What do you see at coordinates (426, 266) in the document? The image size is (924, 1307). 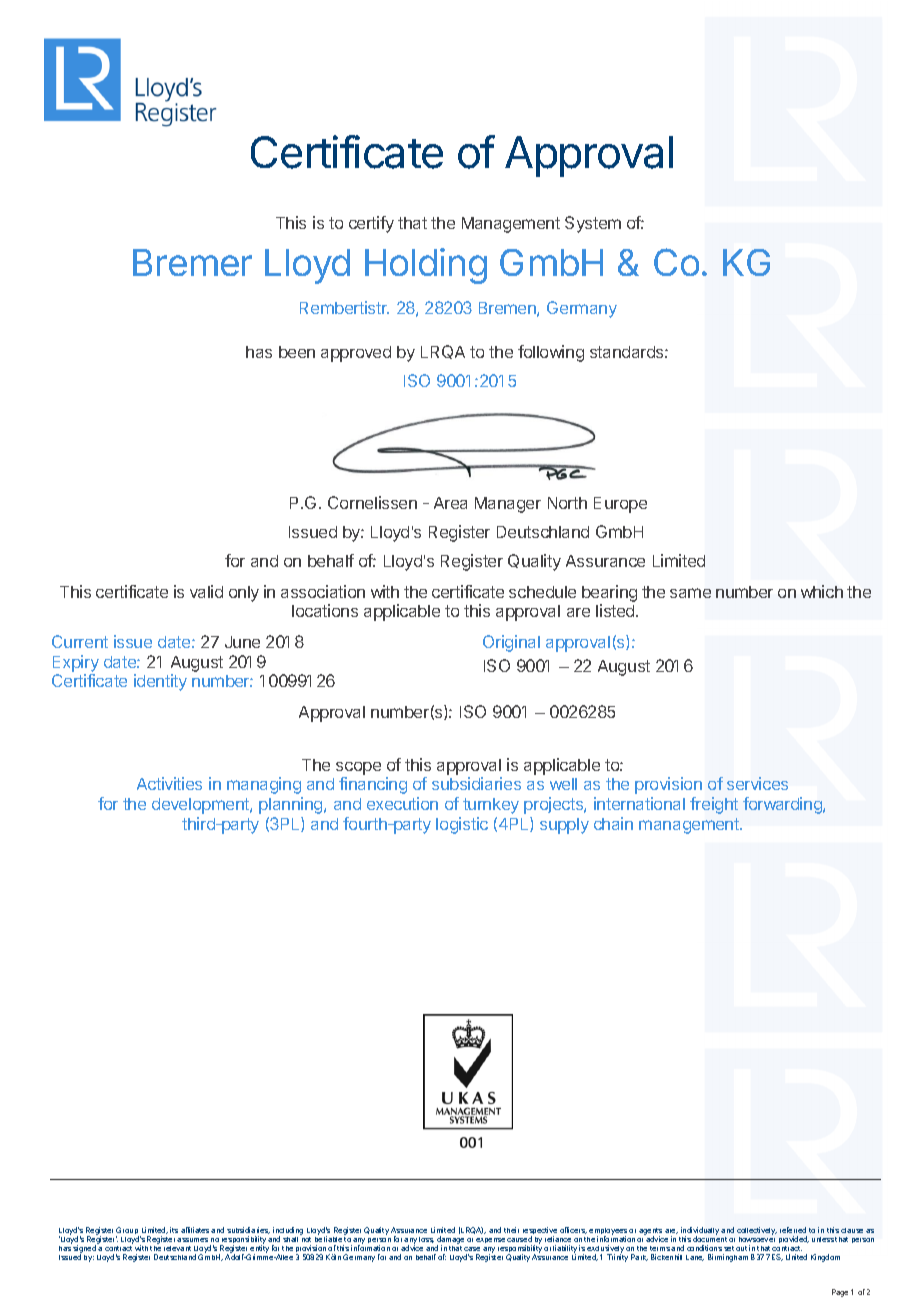 I see `Holding` at bounding box center [426, 266].
